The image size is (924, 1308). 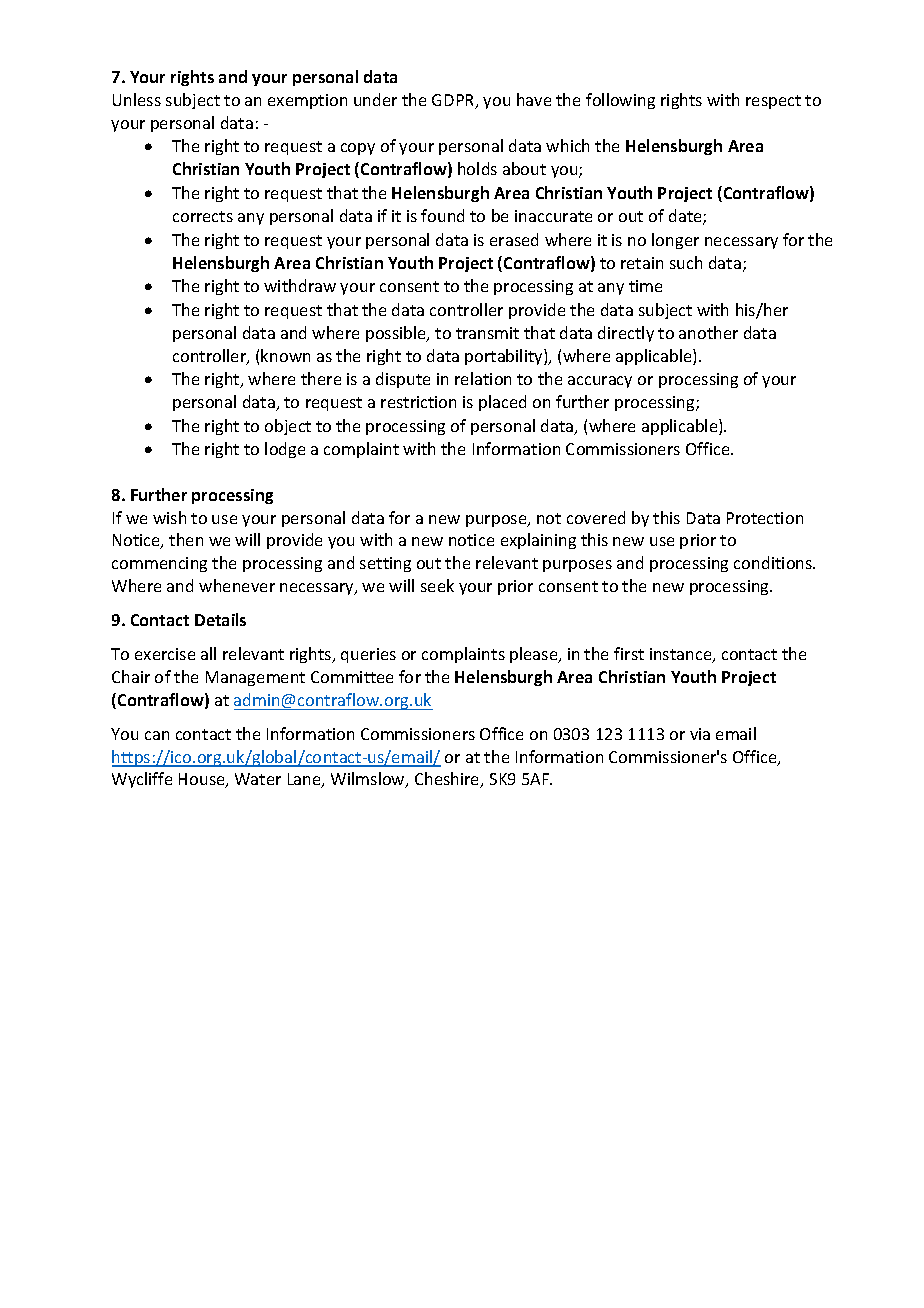 What do you see at coordinates (137, 99) in the screenshot?
I see `Unless` at bounding box center [137, 99].
